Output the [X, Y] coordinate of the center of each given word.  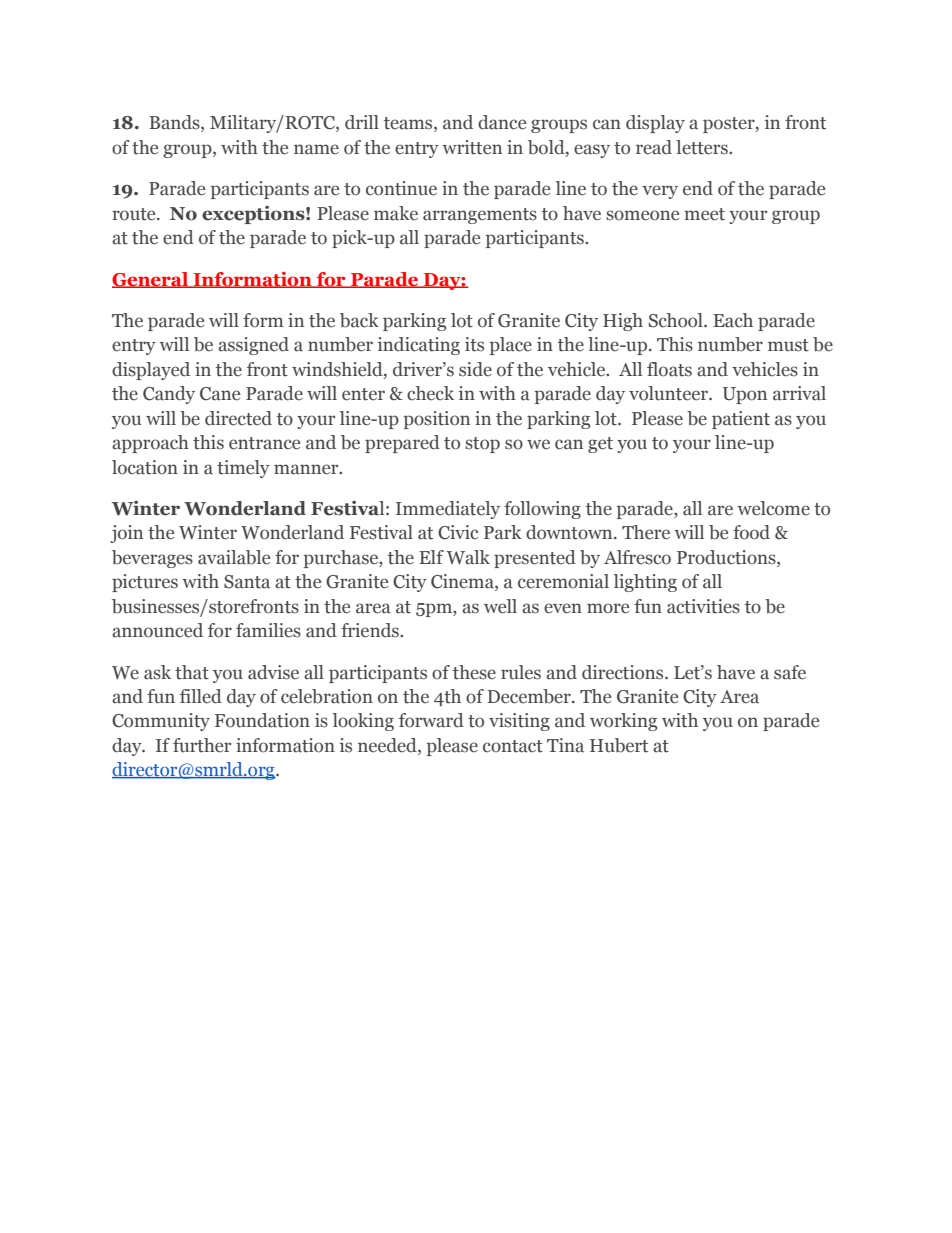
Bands [175, 123]
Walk [468, 557]
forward [431, 720]
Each [733, 320]
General [151, 280]
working [623, 722]
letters [703, 147]
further [202, 745]
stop [482, 445]
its [474, 344]
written [472, 147]
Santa [247, 582]
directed [238, 418]
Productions [727, 558]
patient [741, 420]
